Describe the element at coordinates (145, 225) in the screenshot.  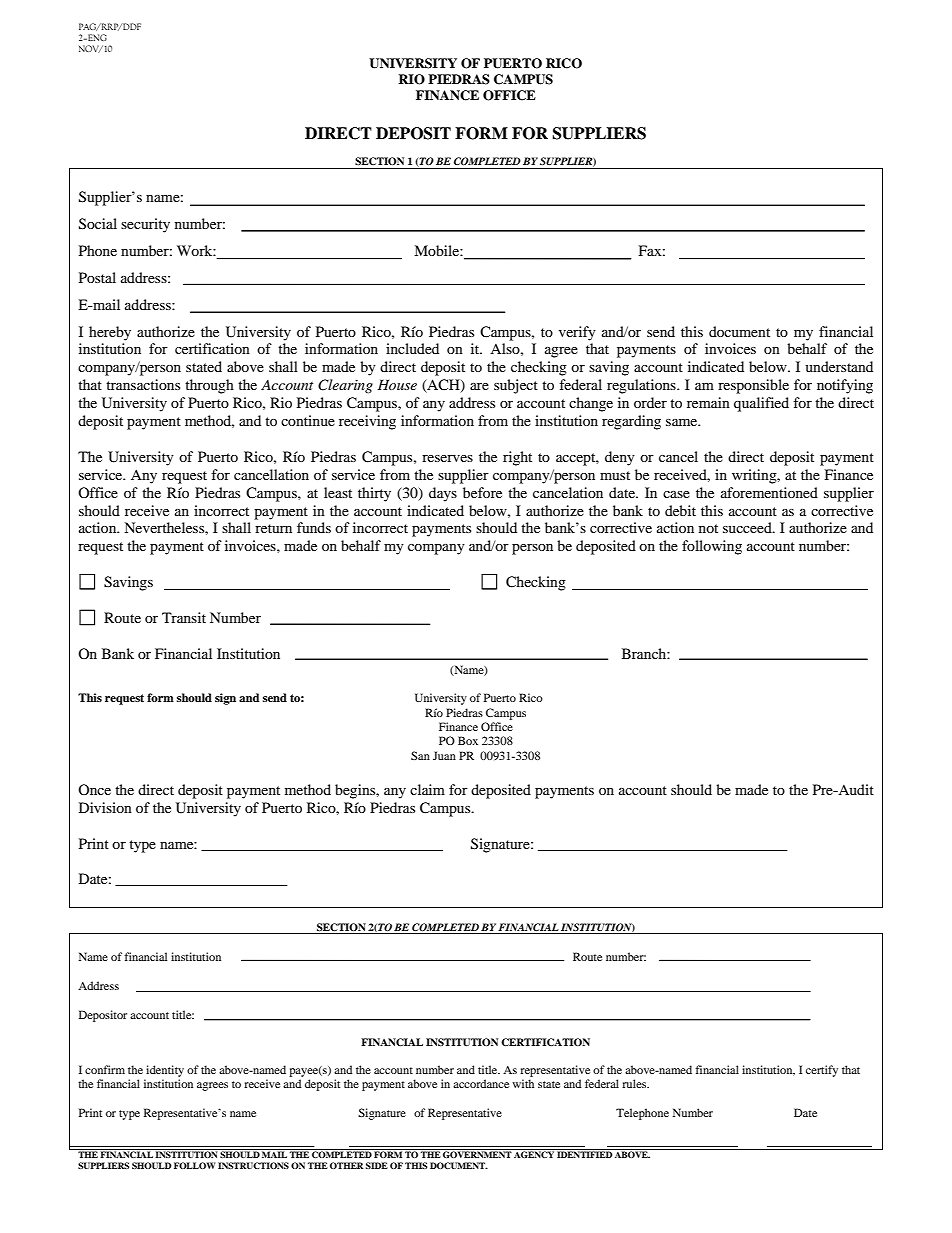
I see `security` at that location.
